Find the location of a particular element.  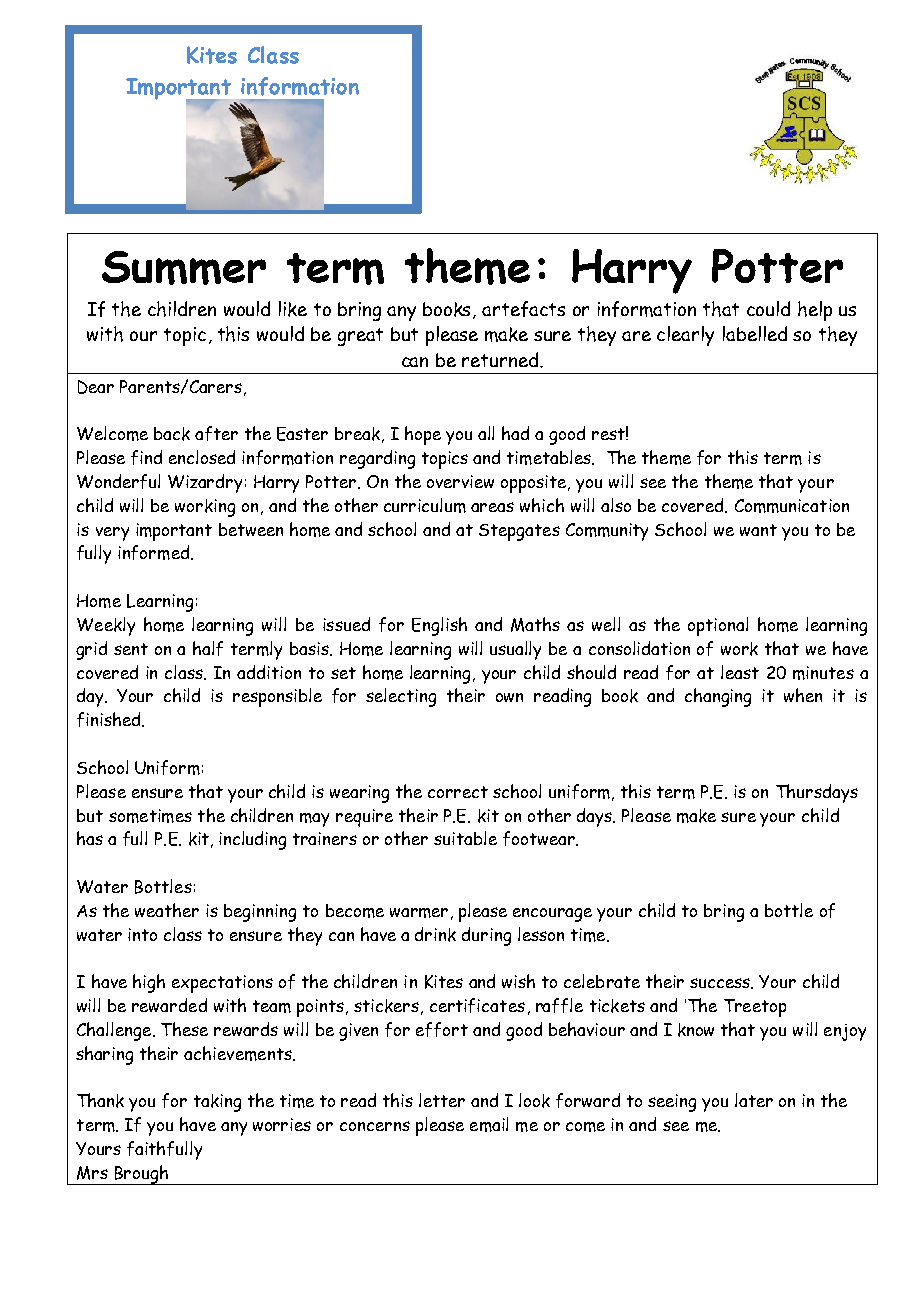

later is located at coordinates (754, 1100).
